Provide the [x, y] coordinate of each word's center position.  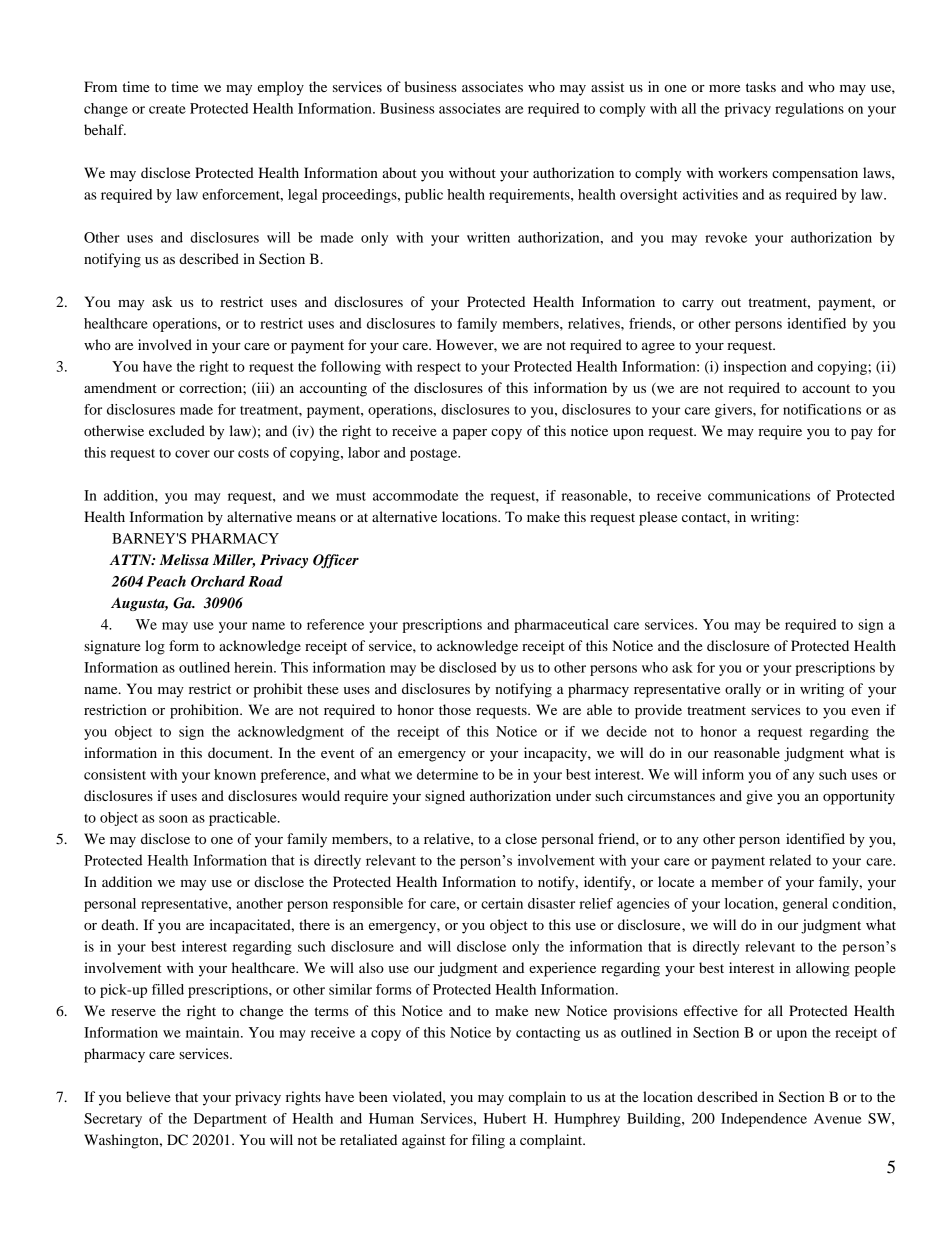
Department [230, 1120]
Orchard [218, 581]
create [167, 109]
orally [743, 690]
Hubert [504, 1118]
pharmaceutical [561, 626]
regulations [809, 110]
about [399, 172]
